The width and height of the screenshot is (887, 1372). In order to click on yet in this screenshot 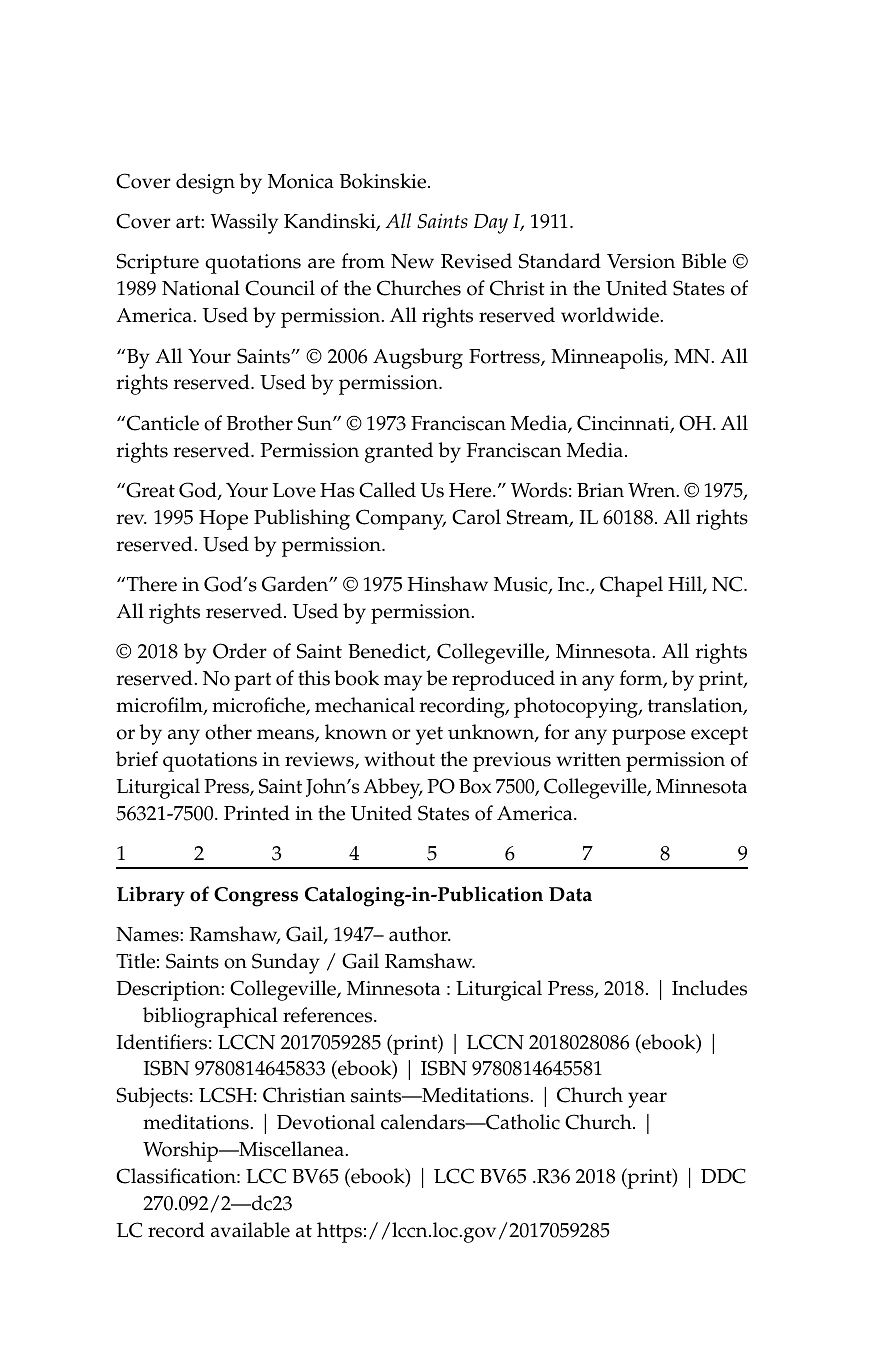, I will do `click(429, 735)`.
